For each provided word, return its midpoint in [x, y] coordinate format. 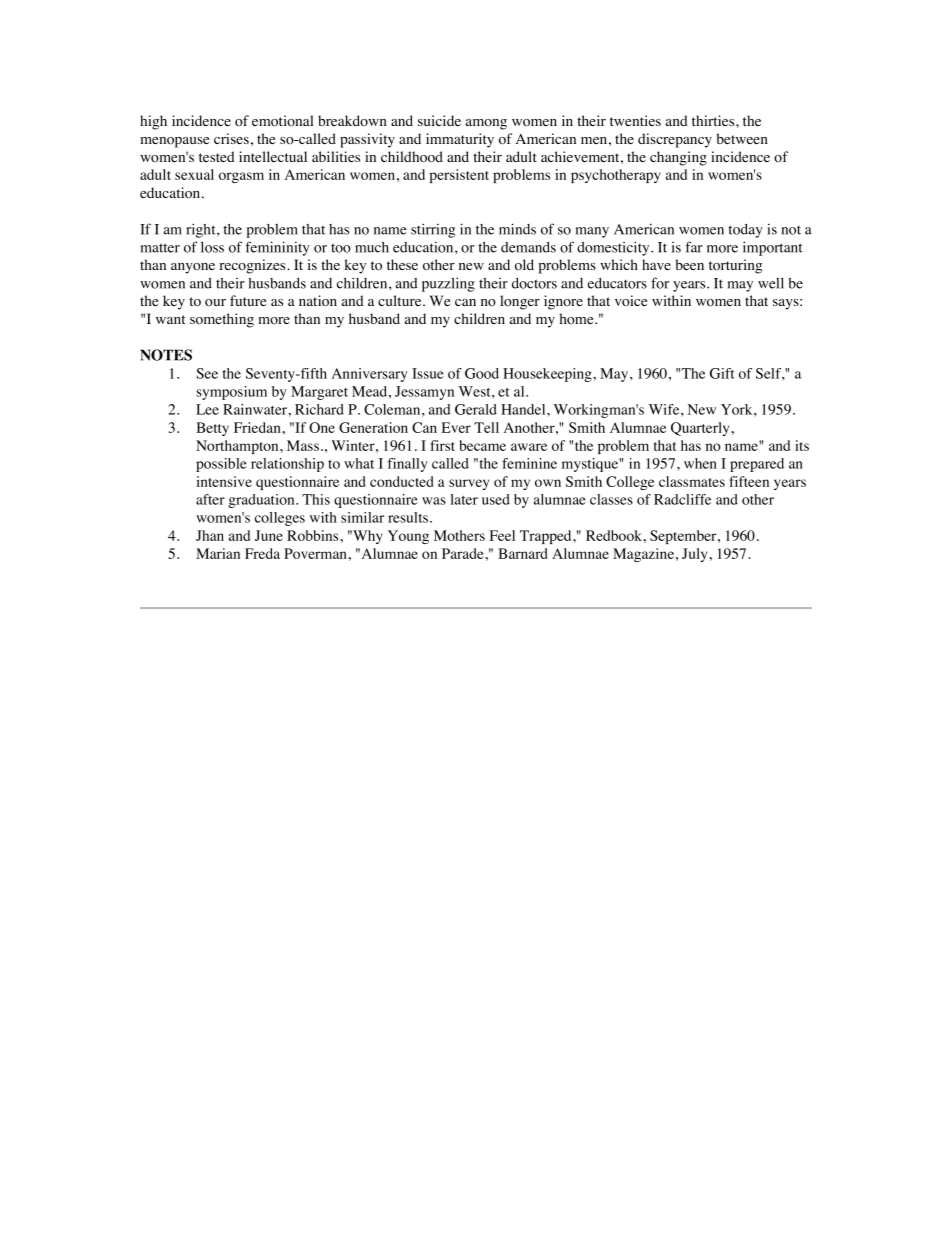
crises [231, 138]
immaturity [460, 140]
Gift [722, 373]
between [742, 138]
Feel [502, 535]
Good [482, 373]
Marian [218, 553]
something [222, 320]
